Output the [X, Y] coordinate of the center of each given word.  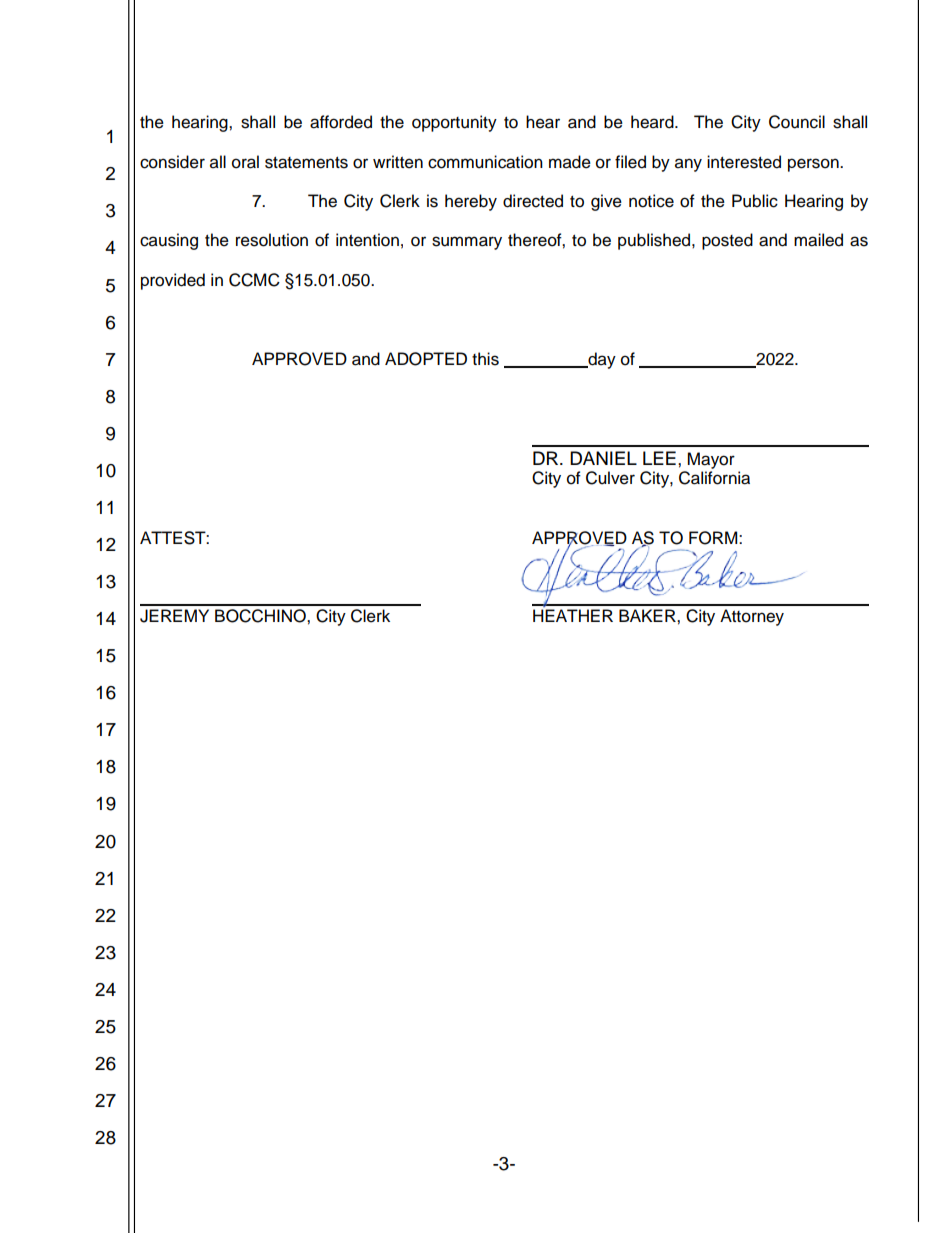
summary [467, 243]
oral [245, 162]
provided [173, 281]
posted [727, 241]
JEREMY [174, 616]
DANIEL [603, 458]
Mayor [711, 460]
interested [744, 162]
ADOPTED [426, 359]
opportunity [454, 123]
